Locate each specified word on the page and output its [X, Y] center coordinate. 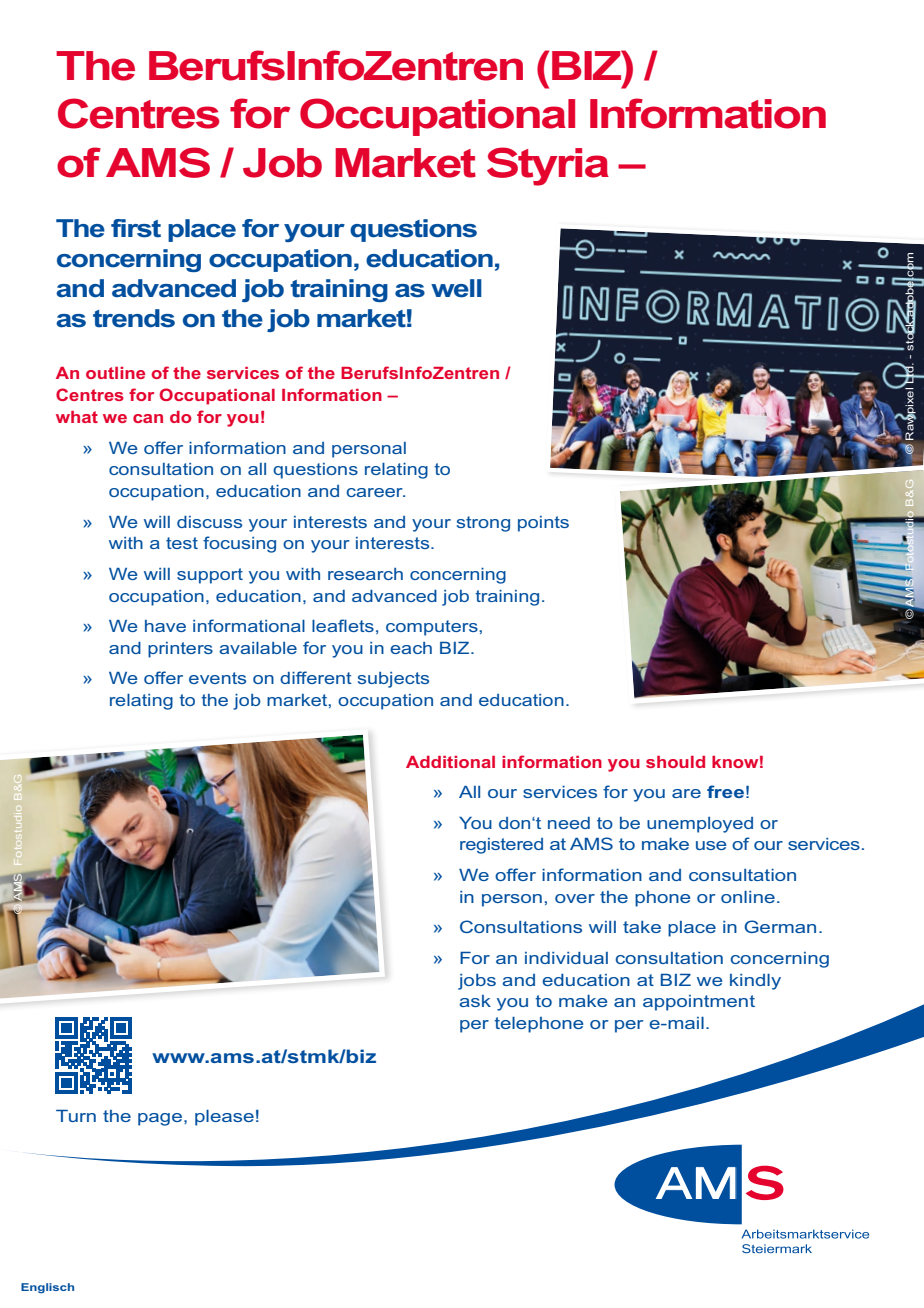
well [456, 288]
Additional [450, 762]
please [224, 1118]
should [675, 762]
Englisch [47, 1288]
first [136, 228]
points [543, 524]
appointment [699, 1003]
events [217, 678]
